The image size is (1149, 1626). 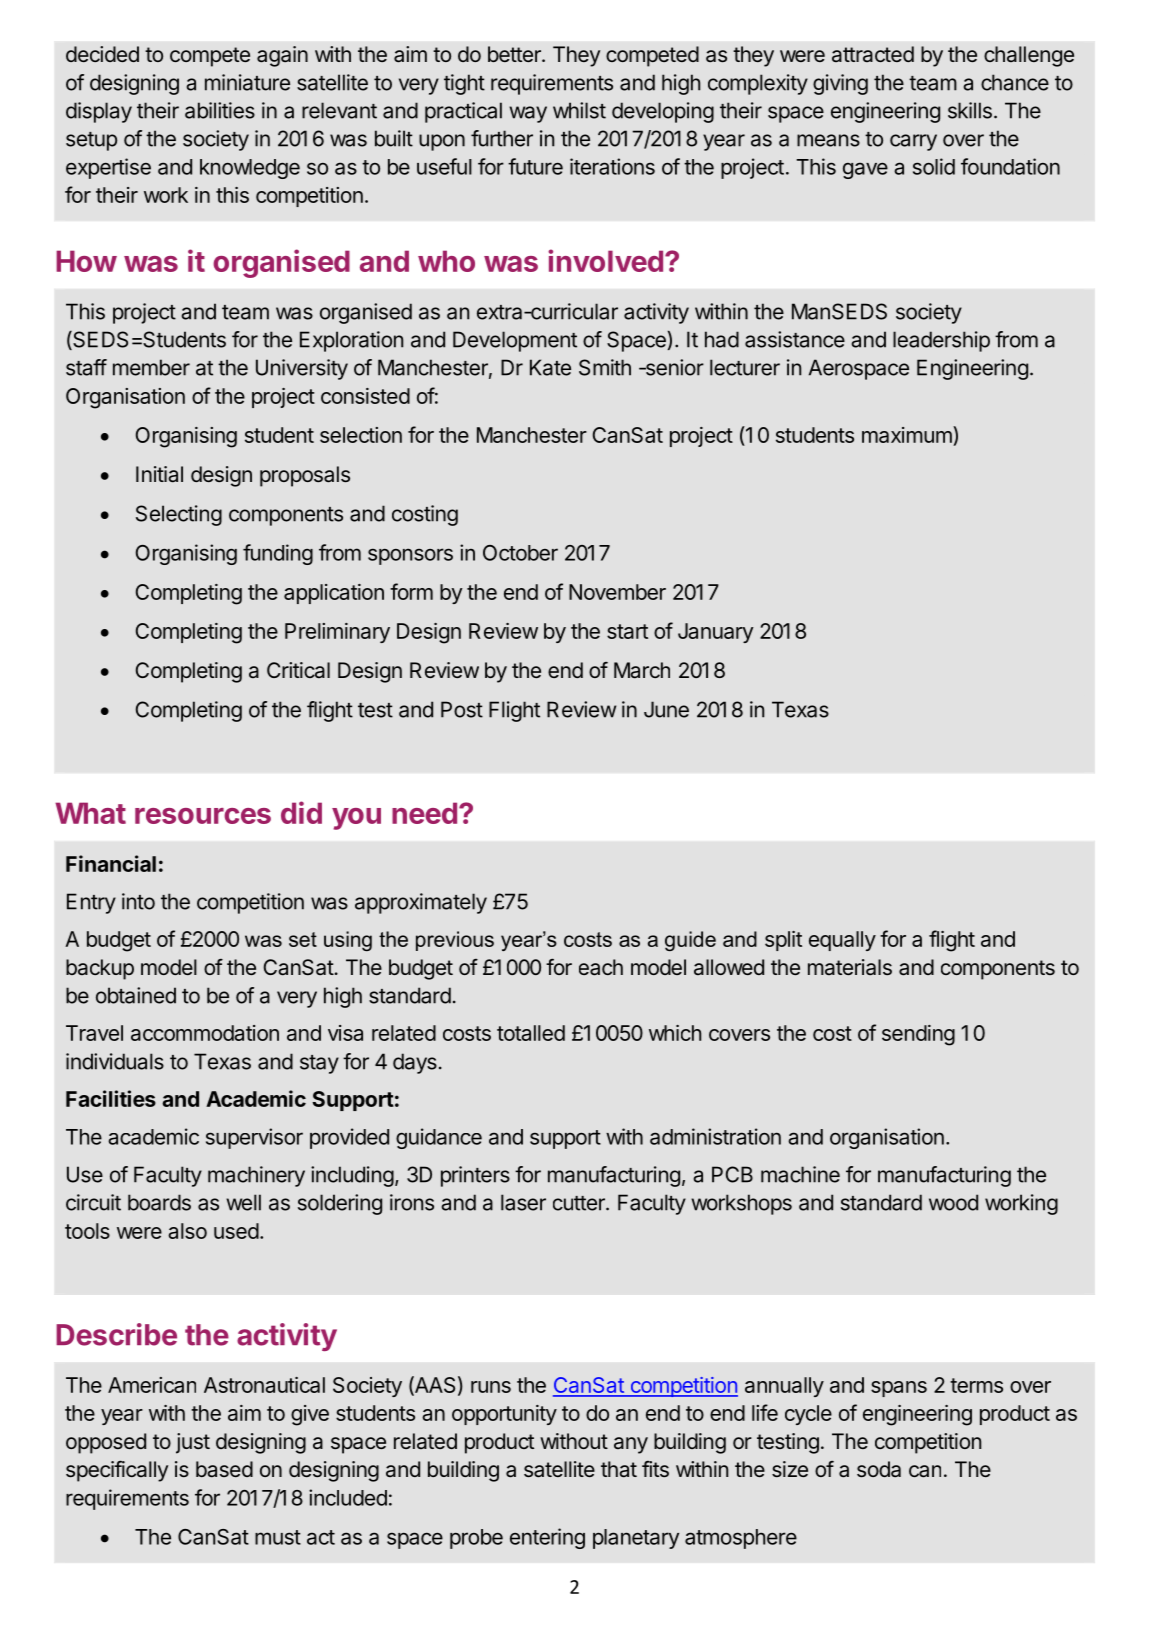 What do you see at coordinates (298, 670) in the image?
I see `Critical` at bounding box center [298, 670].
